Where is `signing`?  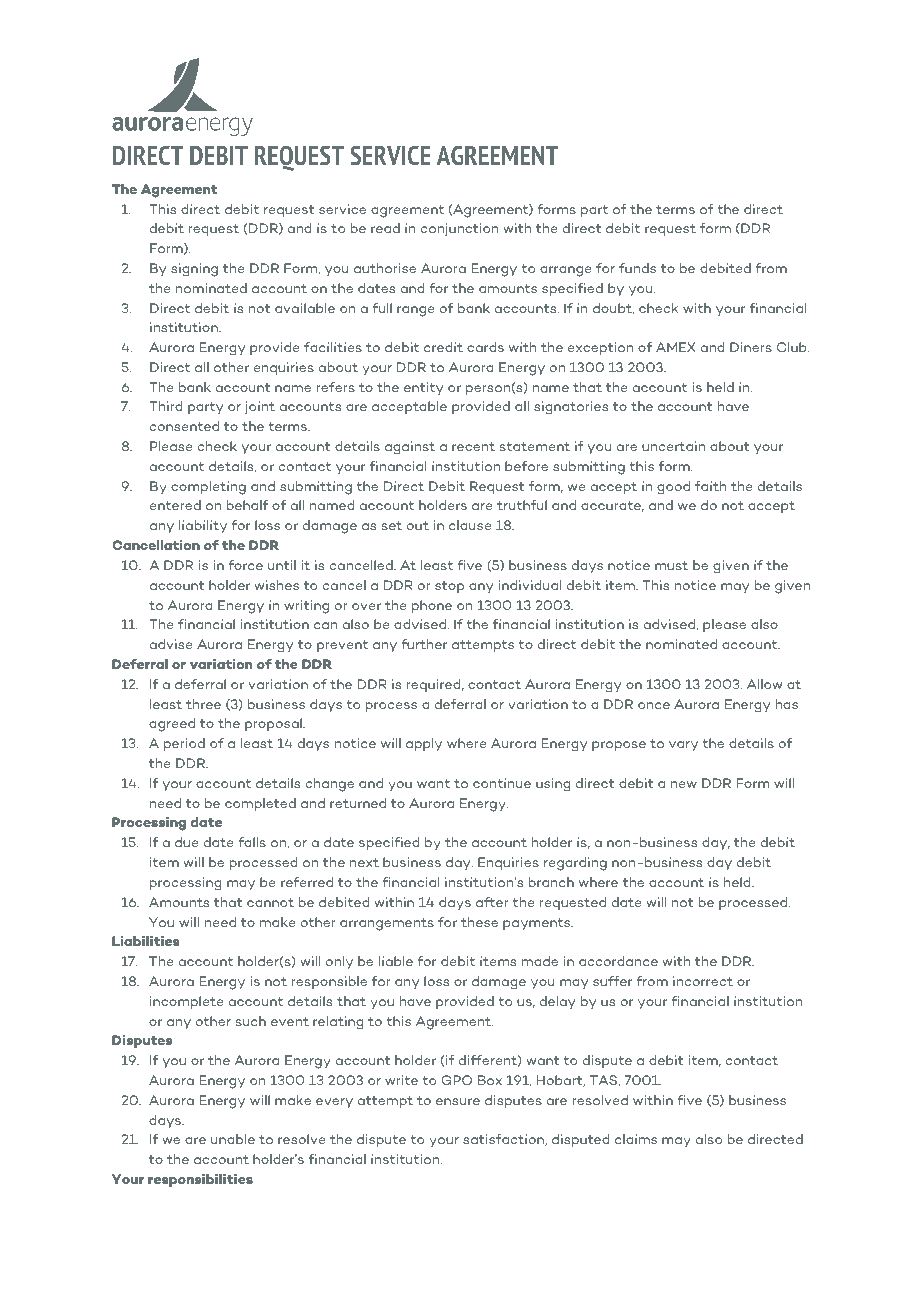 signing is located at coordinates (194, 270).
